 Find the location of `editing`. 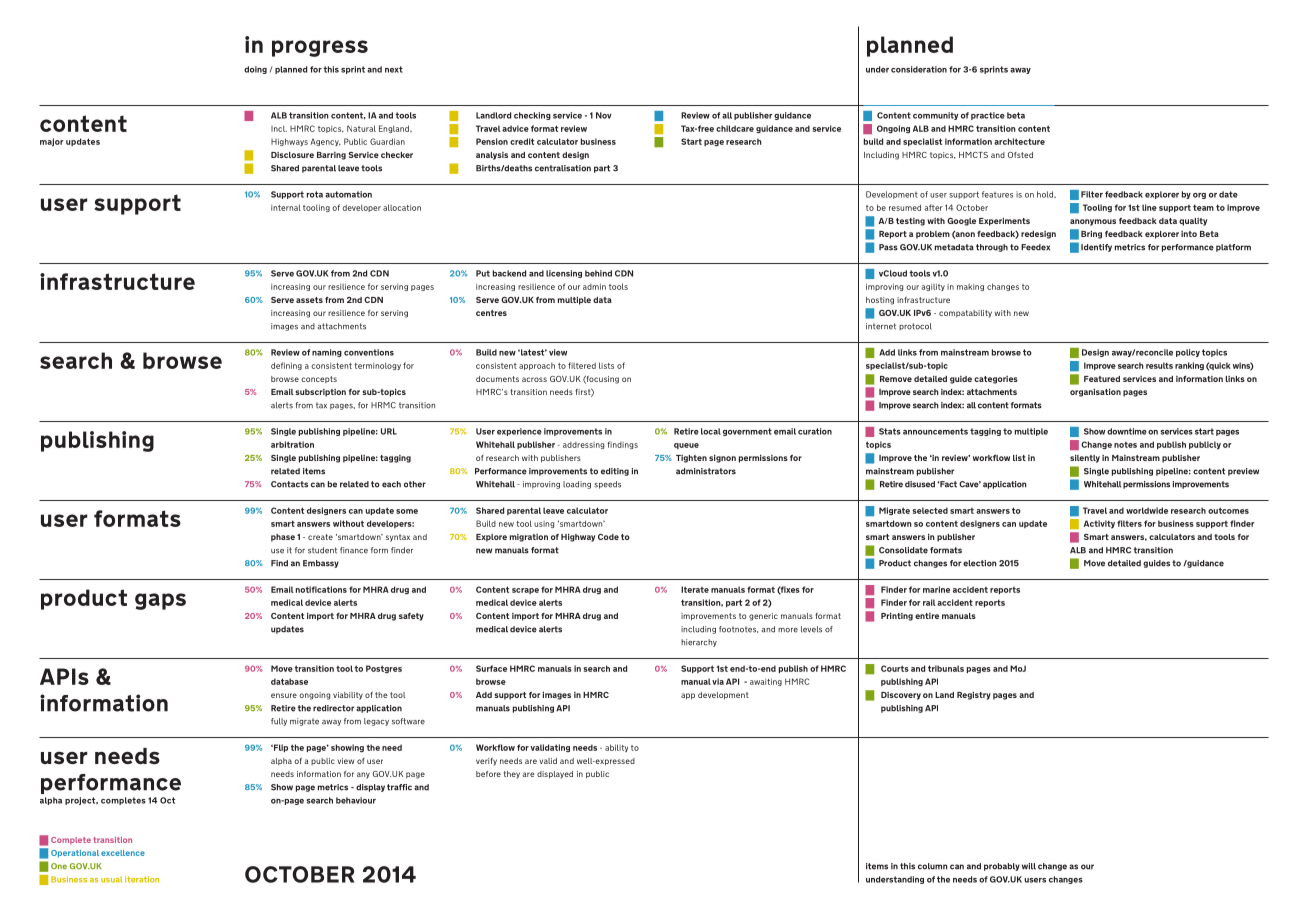

editing is located at coordinates (615, 472).
